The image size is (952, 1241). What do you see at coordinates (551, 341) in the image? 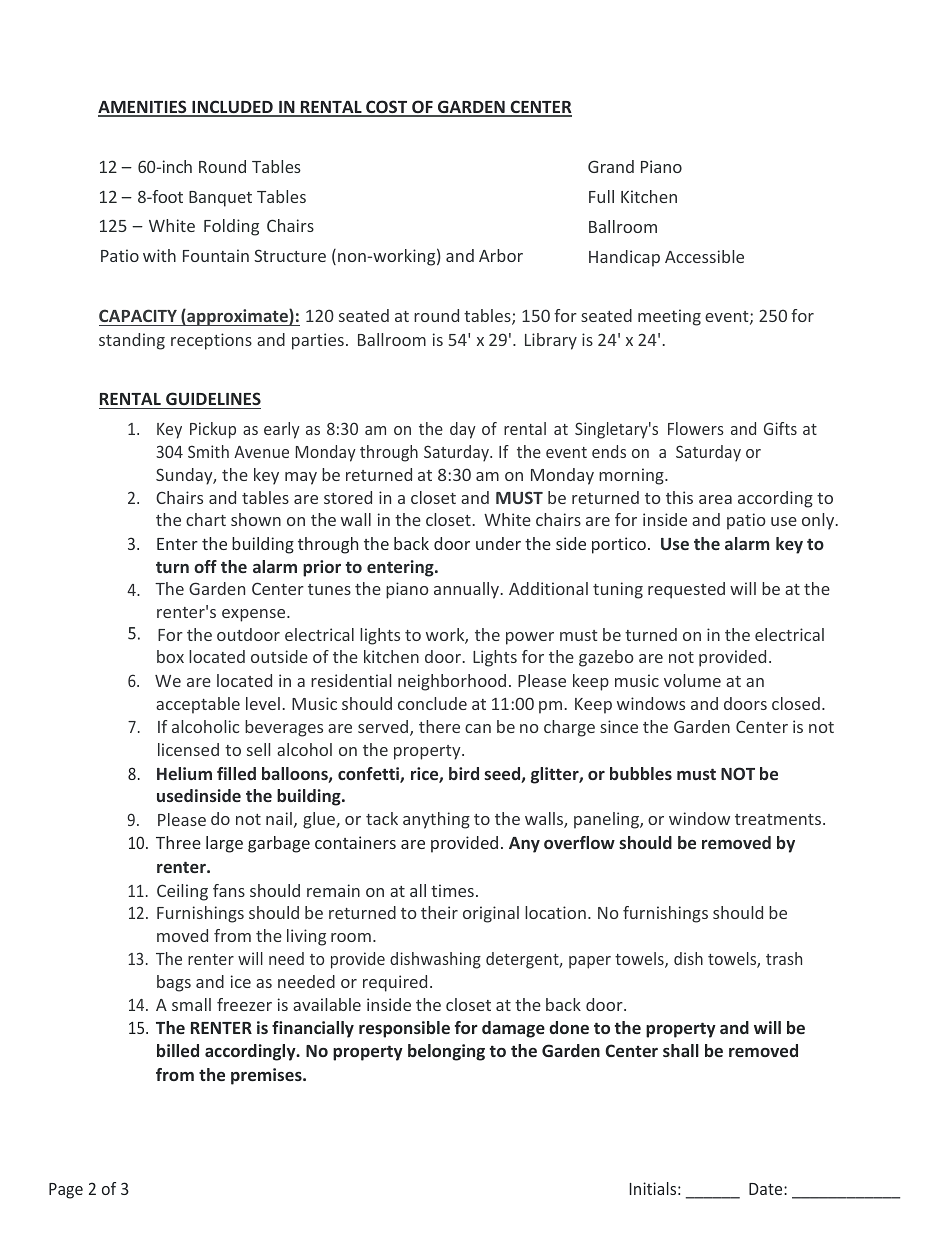
I see `Library` at bounding box center [551, 341].
